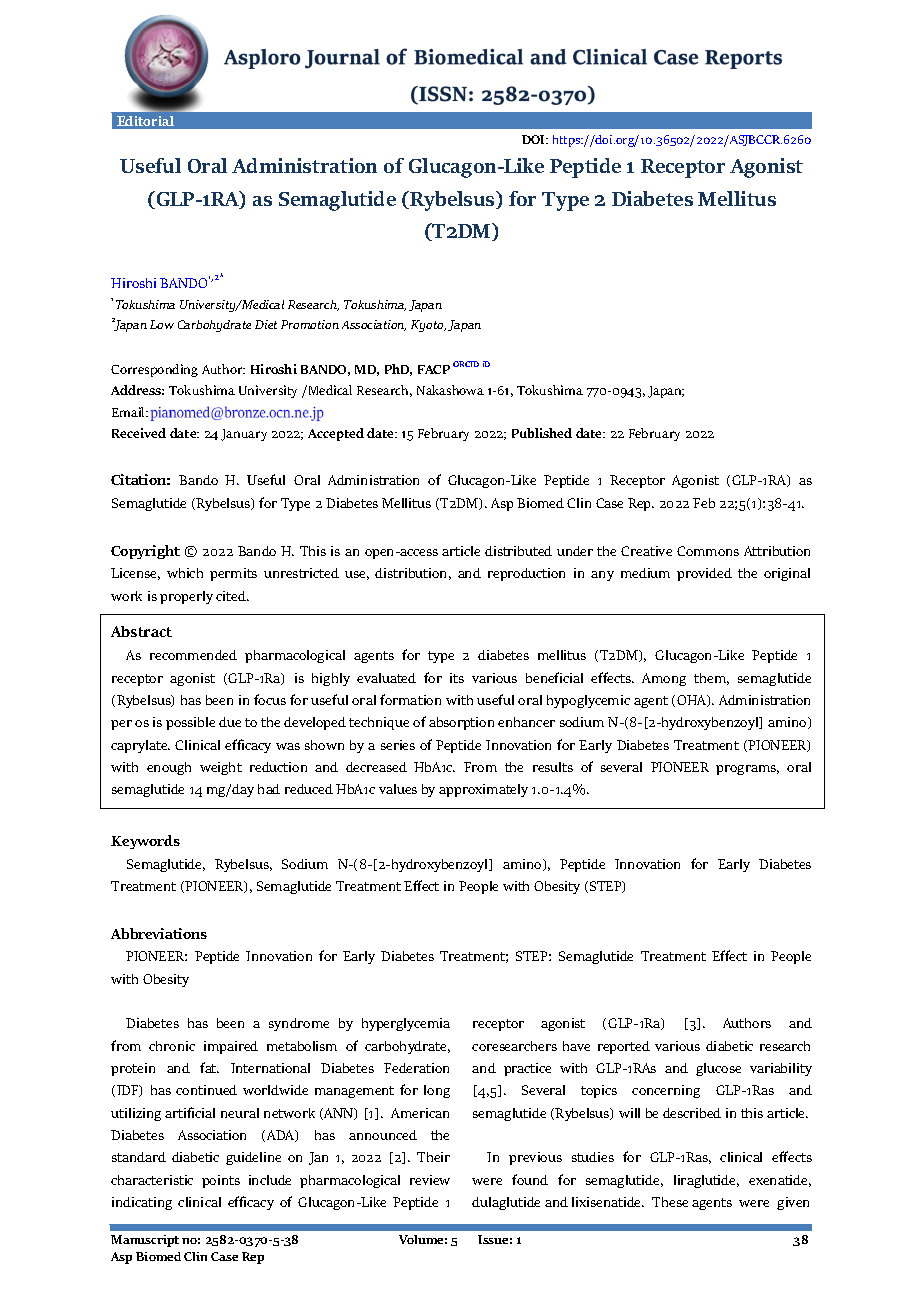 The height and width of the screenshot is (1308, 924). Describe the element at coordinates (430, 1180) in the screenshot. I see `review` at that location.
